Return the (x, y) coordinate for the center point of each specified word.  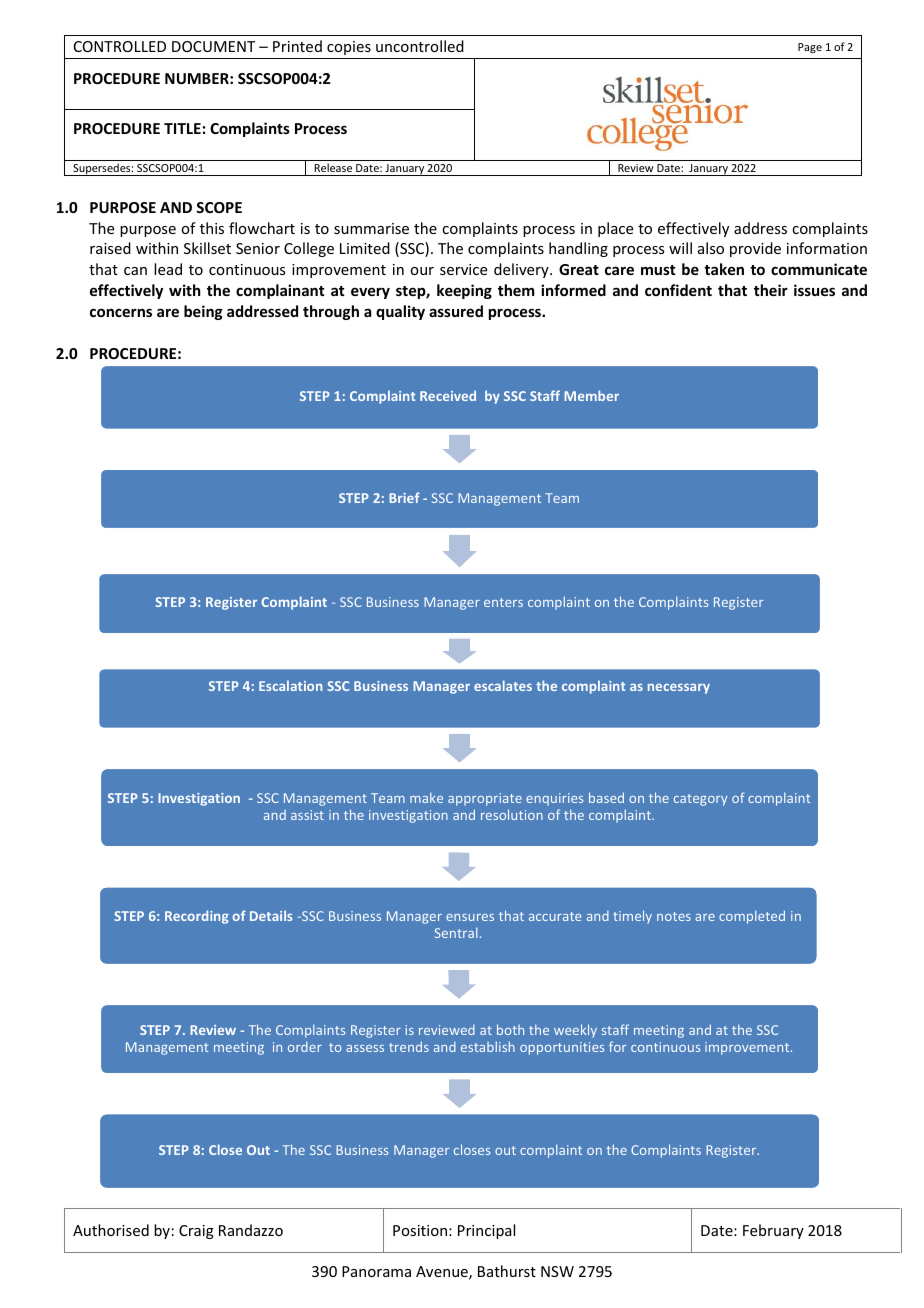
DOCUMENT (213, 46)
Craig (196, 1232)
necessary (679, 688)
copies (349, 48)
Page (810, 48)
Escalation (290, 685)
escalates (503, 685)
